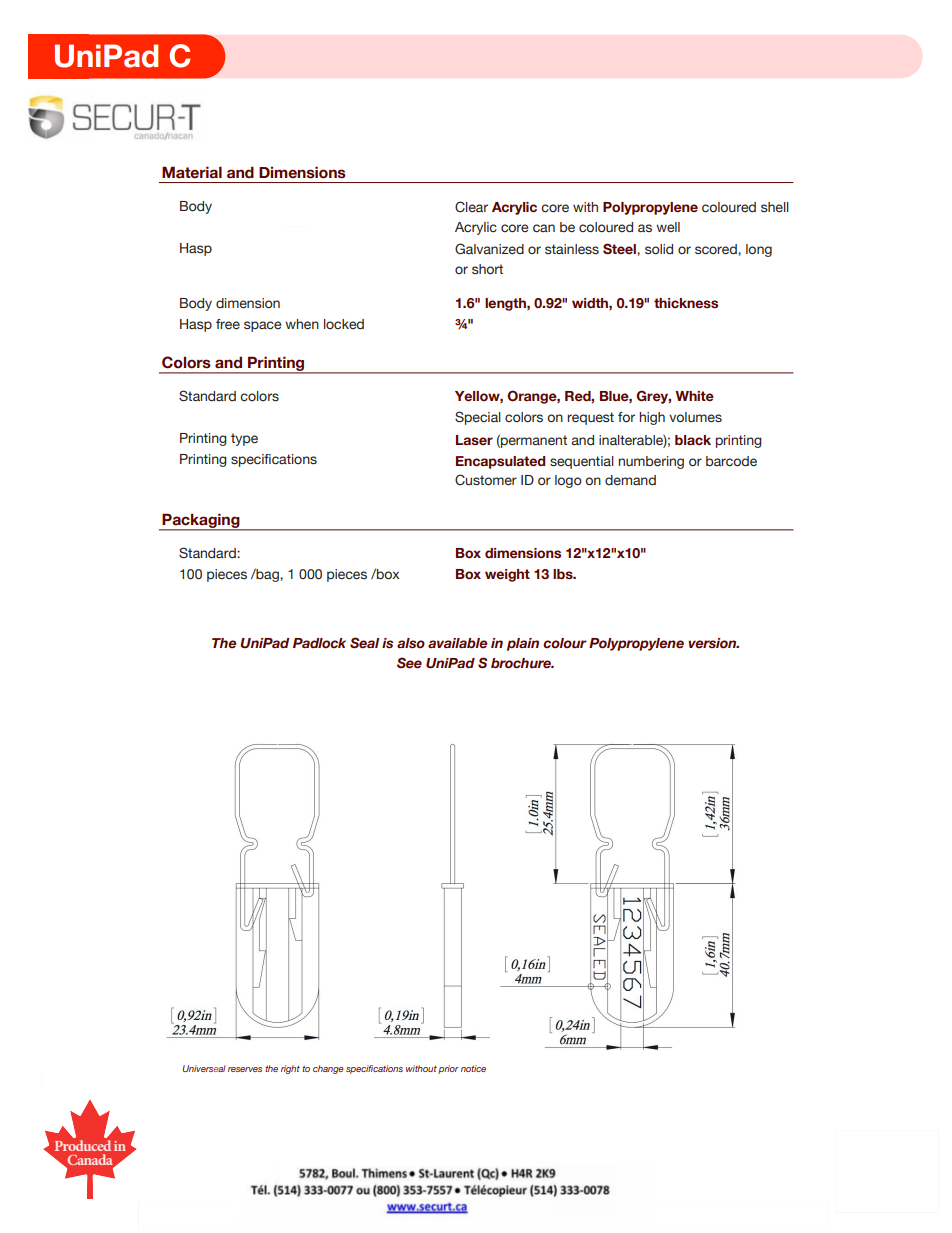 This document has height=1233, width=952. What do you see at coordinates (473, 1068) in the document?
I see `notice` at bounding box center [473, 1068].
